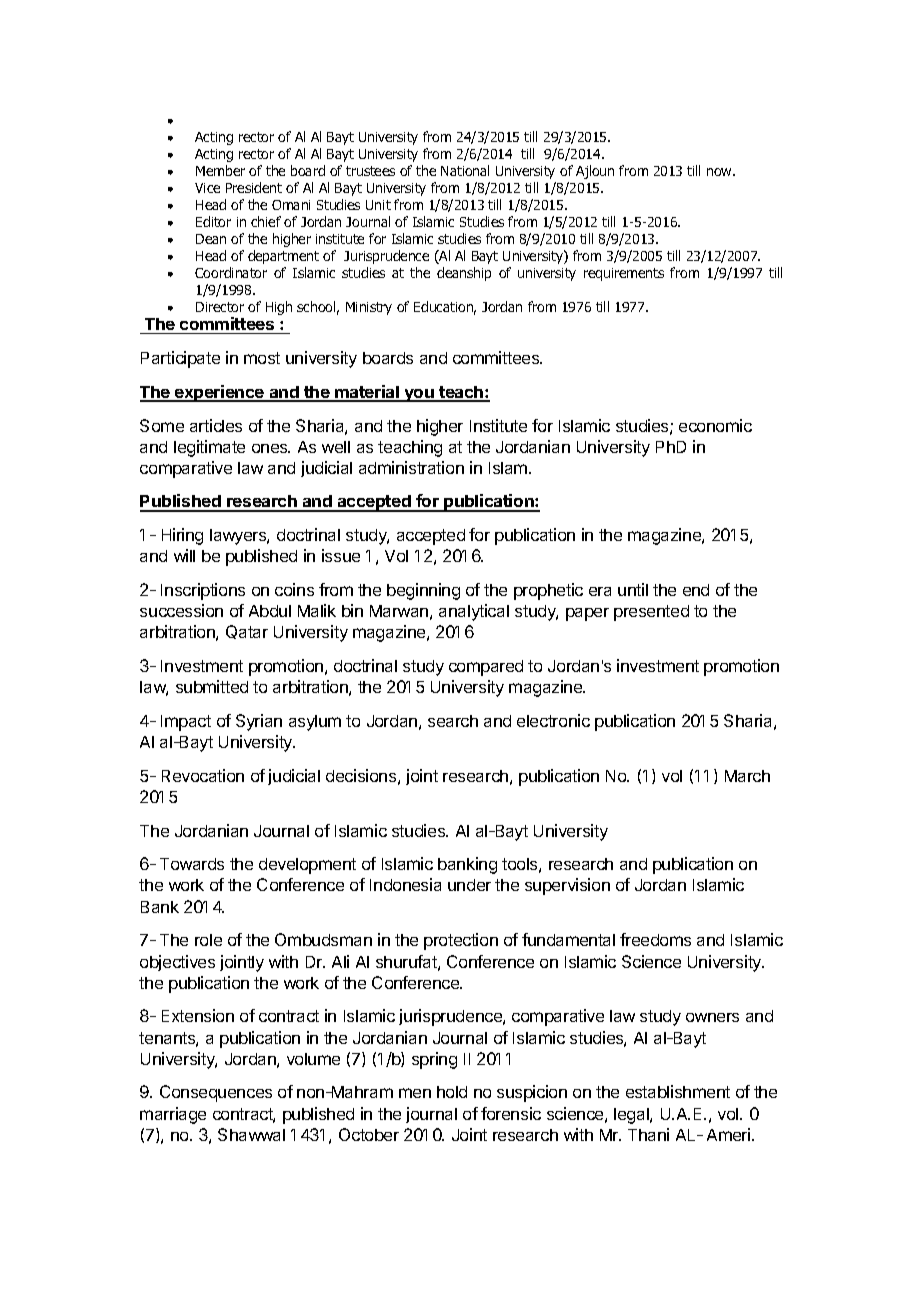 Image resolution: width=924 pixels, height=1308 pixels. Describe the element at coordinates (419, 395) in the screenshot. I see `you` at that location.
